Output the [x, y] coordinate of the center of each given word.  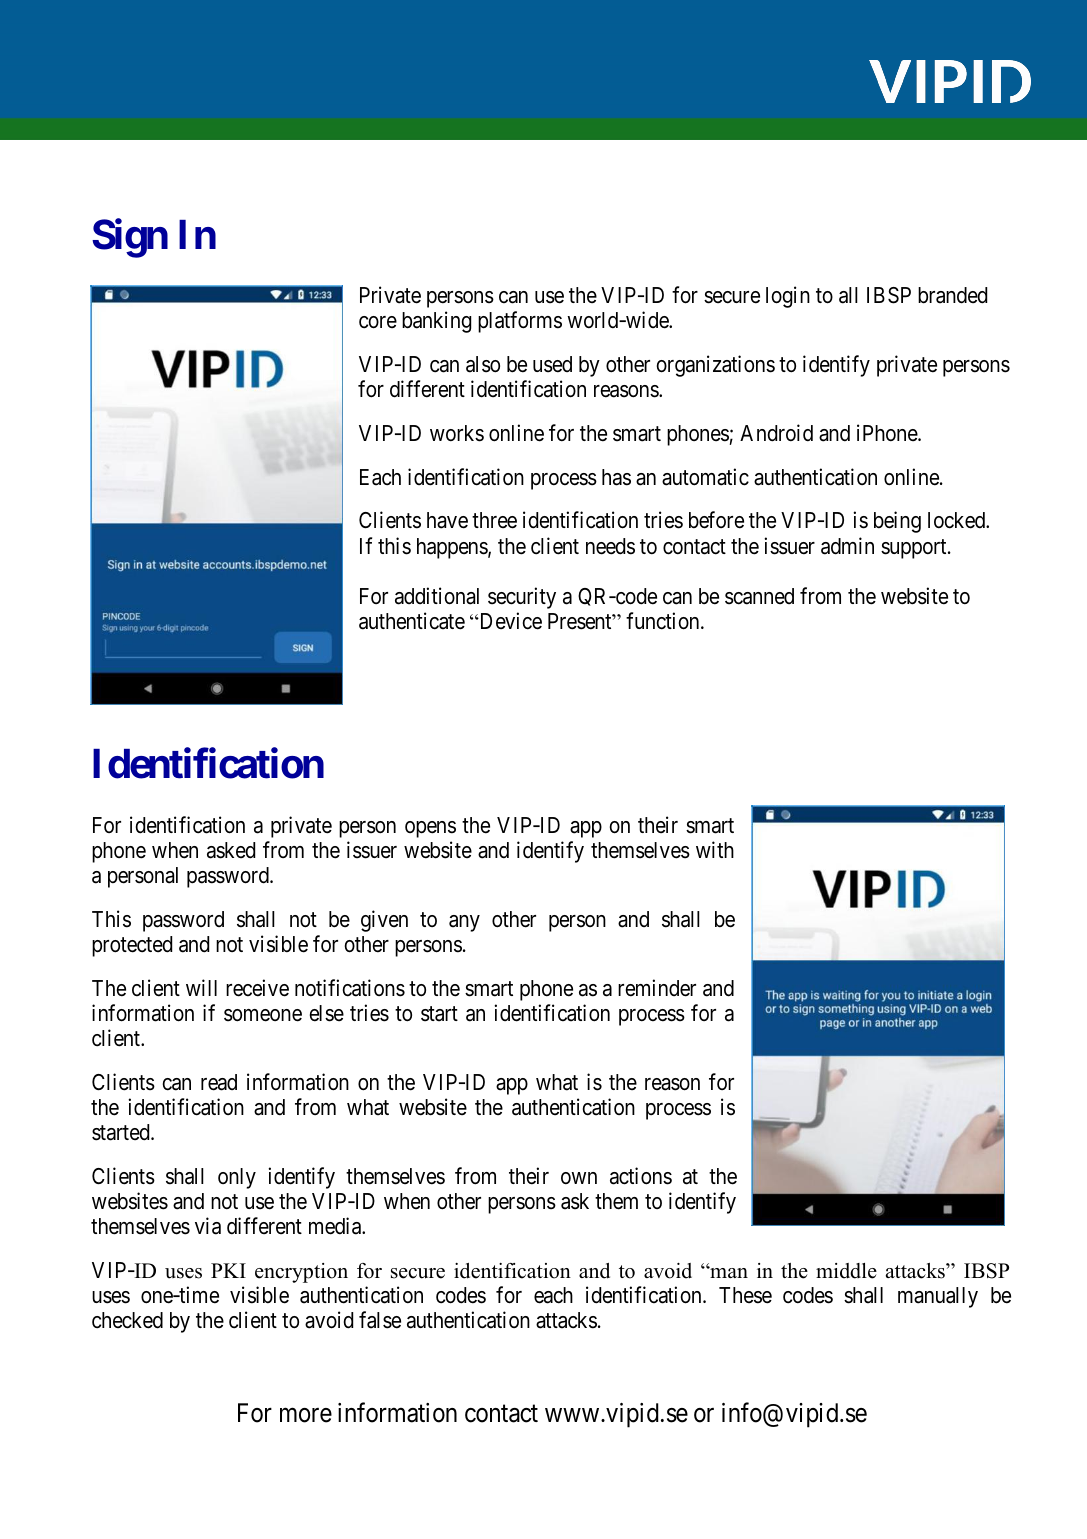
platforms [520, 322]
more [306, 1415]
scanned [759, 596]
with [715, 849]
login [788, 297]
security [522, 598]
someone [263, 1015]
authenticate [412, 621]
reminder [657, 988]
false [380, 1320]
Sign [130, 238]
